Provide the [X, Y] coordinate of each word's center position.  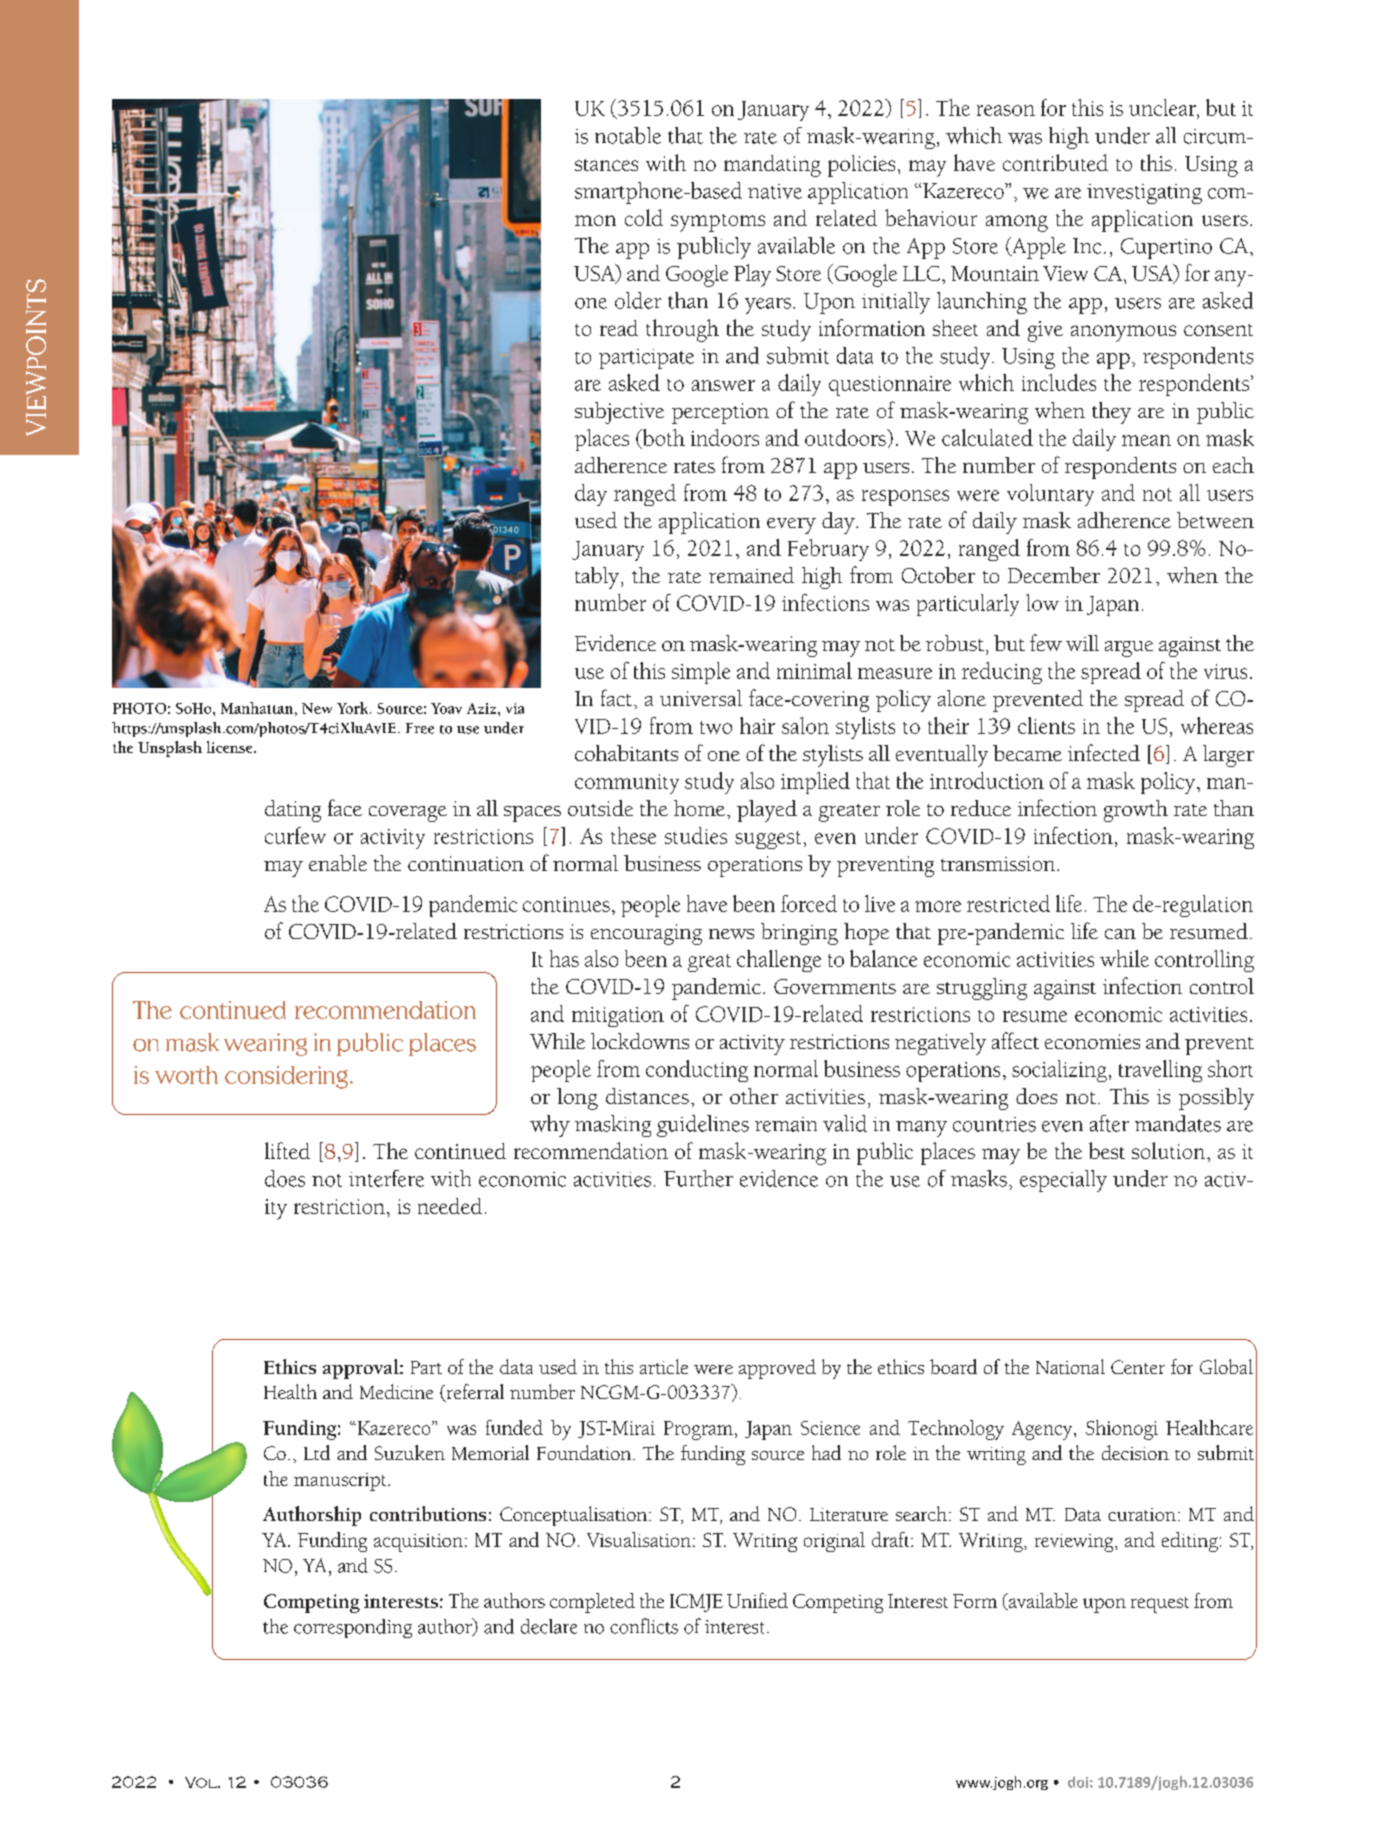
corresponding [353, 1628]
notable [628, 135]
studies [696, 835]
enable [338, 863]
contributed [1055, 162]
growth [1136, 811]
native [775, 191]
